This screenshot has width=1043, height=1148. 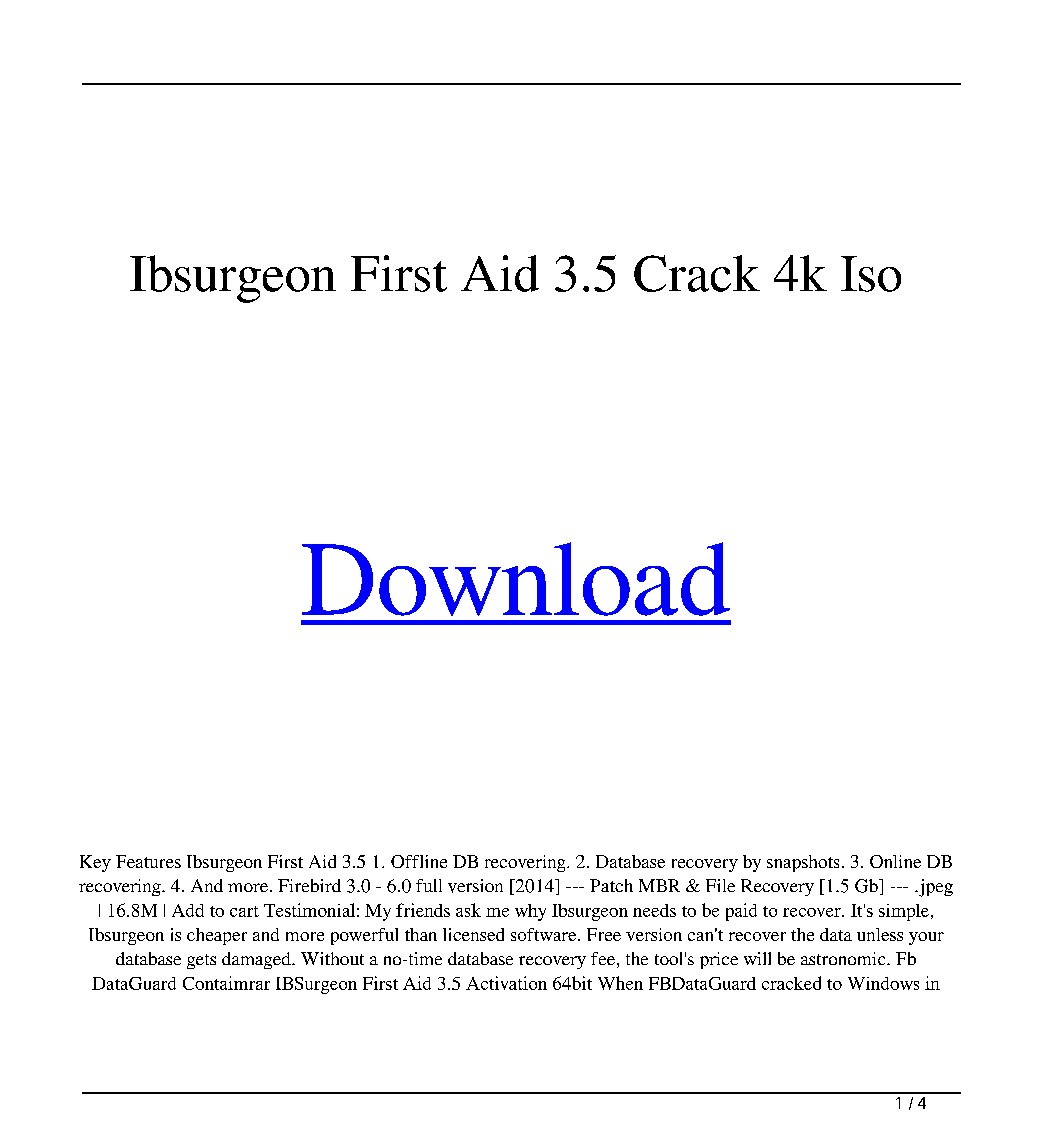 I want to click on Activation, so click(x=506, y=983).
